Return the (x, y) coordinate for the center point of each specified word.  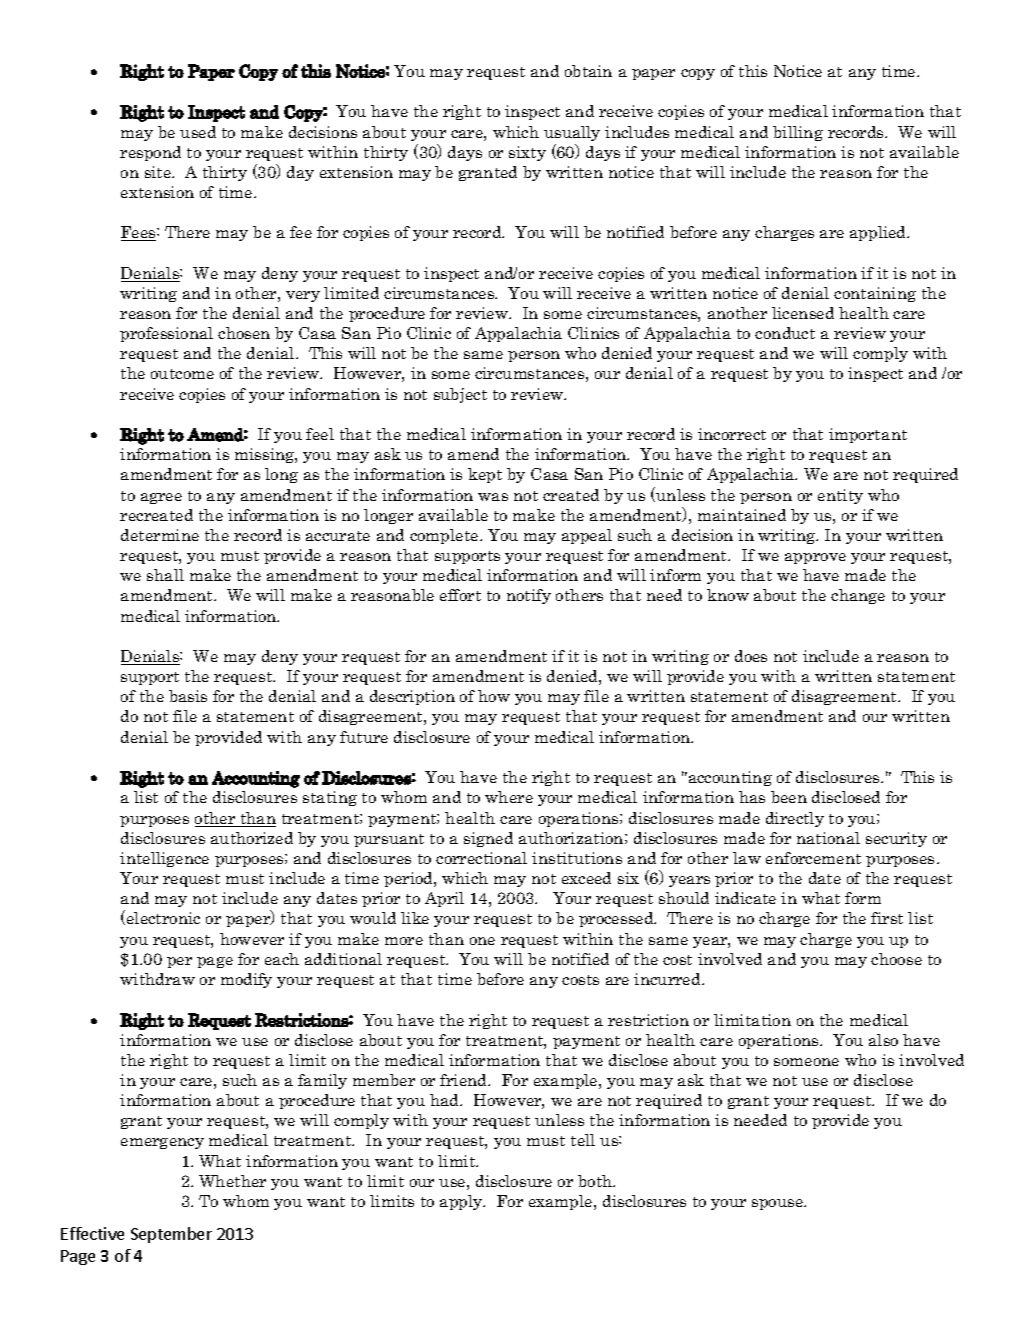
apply (462, 1202)
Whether (232, 1181)
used (198, 132)
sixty (527, 153)
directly (795, 819)
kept (485, 475)
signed (488, 839)
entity (840, 496)
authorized (252, 838)
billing (798, 133)
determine (160, 535)
